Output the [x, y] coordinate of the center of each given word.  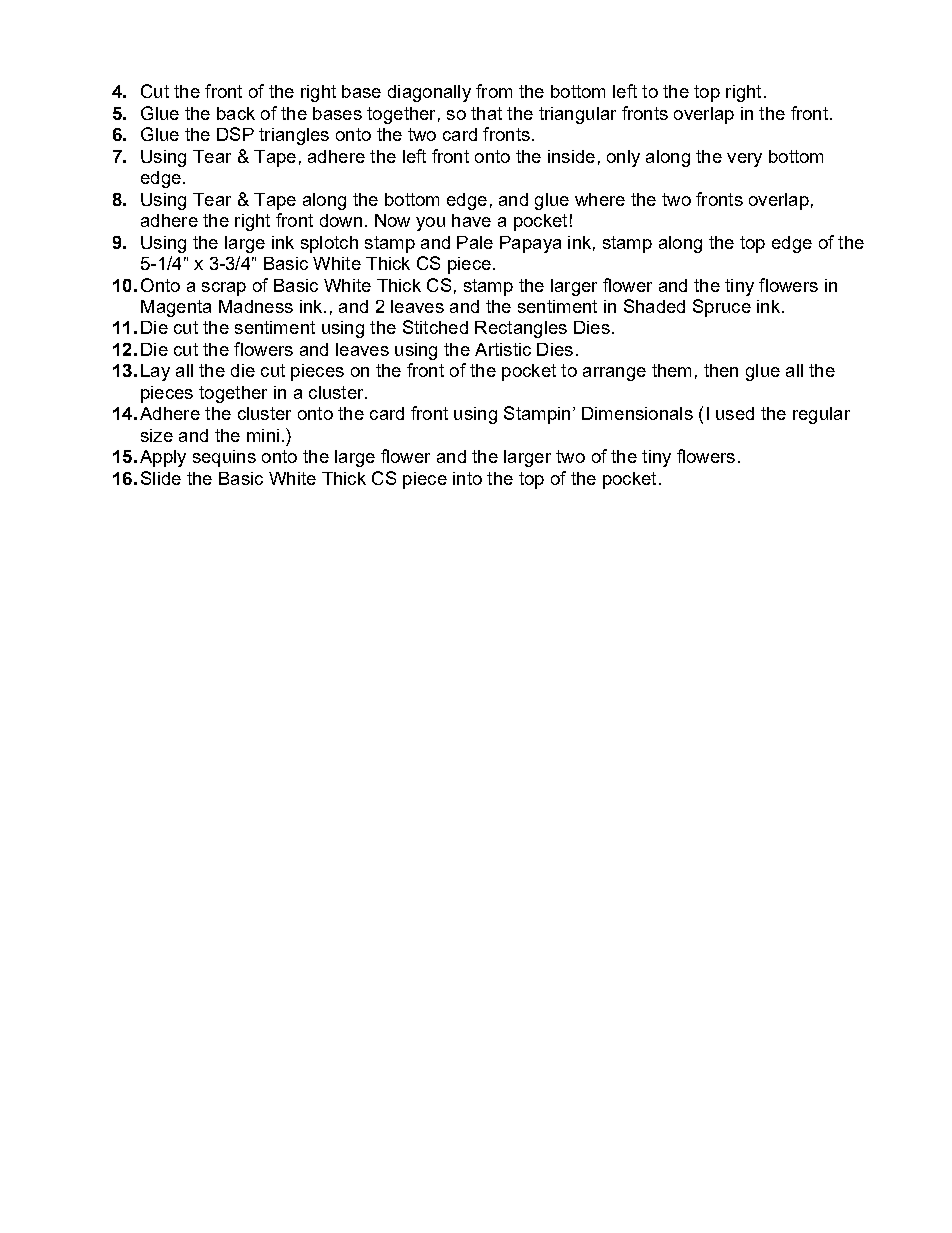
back [236, 113]
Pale [475, 242]
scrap [224, 289]
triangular [577, 115]
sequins [224, 458]
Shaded [654, 306]
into [467, 478]
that [486, 113]
